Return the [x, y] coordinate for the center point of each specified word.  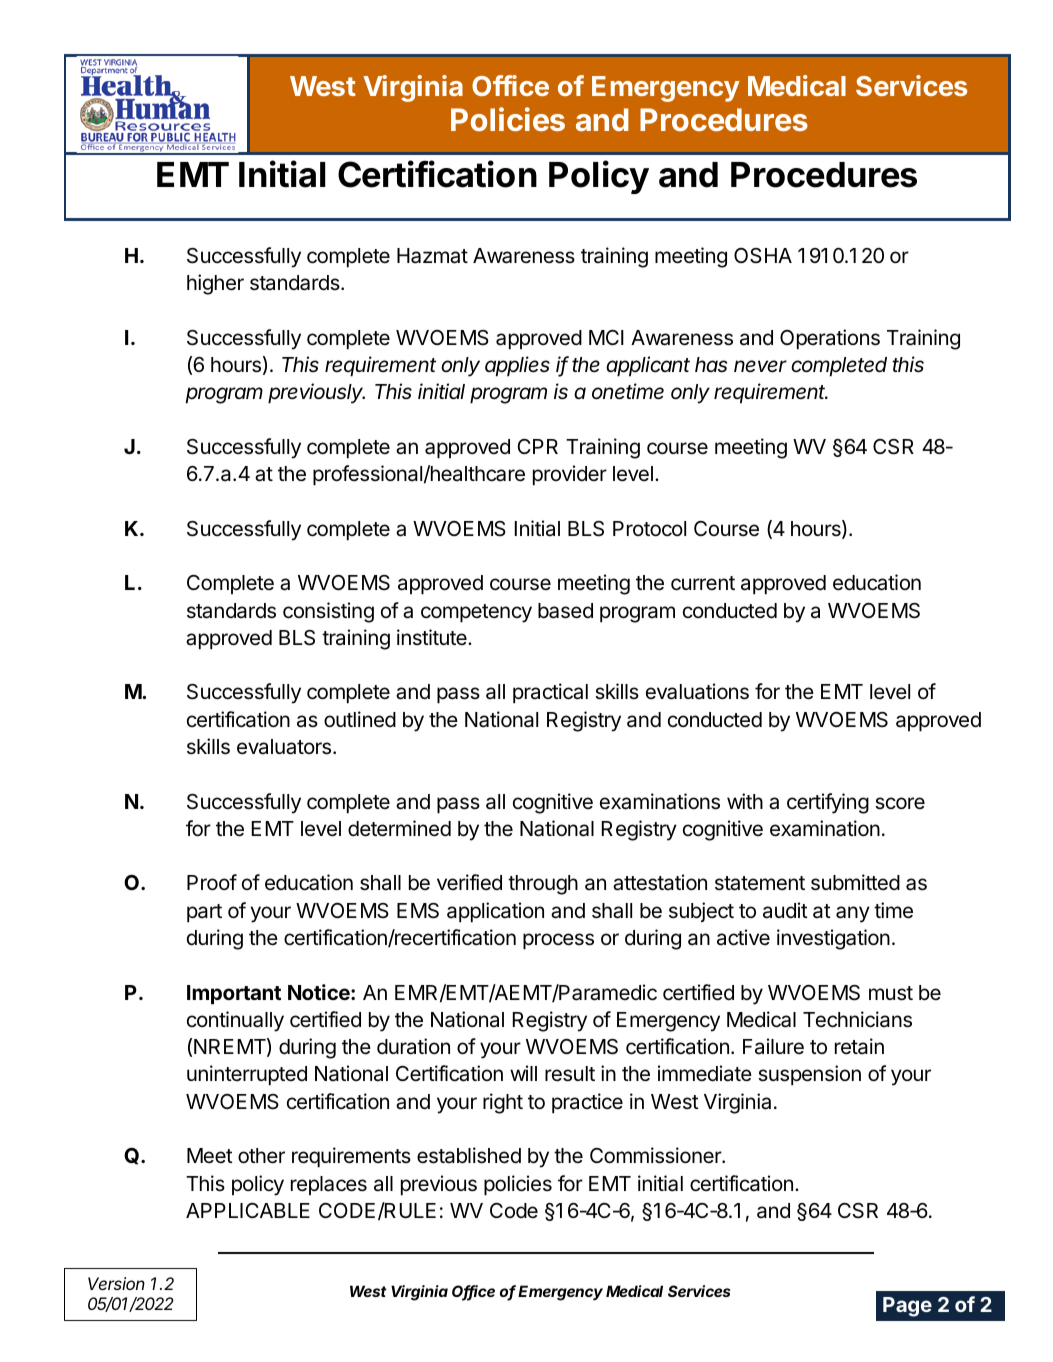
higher [215, 284]
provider [570, 475]
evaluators [285, 747]
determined [399, 828]
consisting [328, 612]
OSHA [763, 256]
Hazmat [432, 256]
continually [235, 1021]
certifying [828, 803]
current [703, 583]
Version [116, 1283]
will [523, 1073]
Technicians [857, 1019]
